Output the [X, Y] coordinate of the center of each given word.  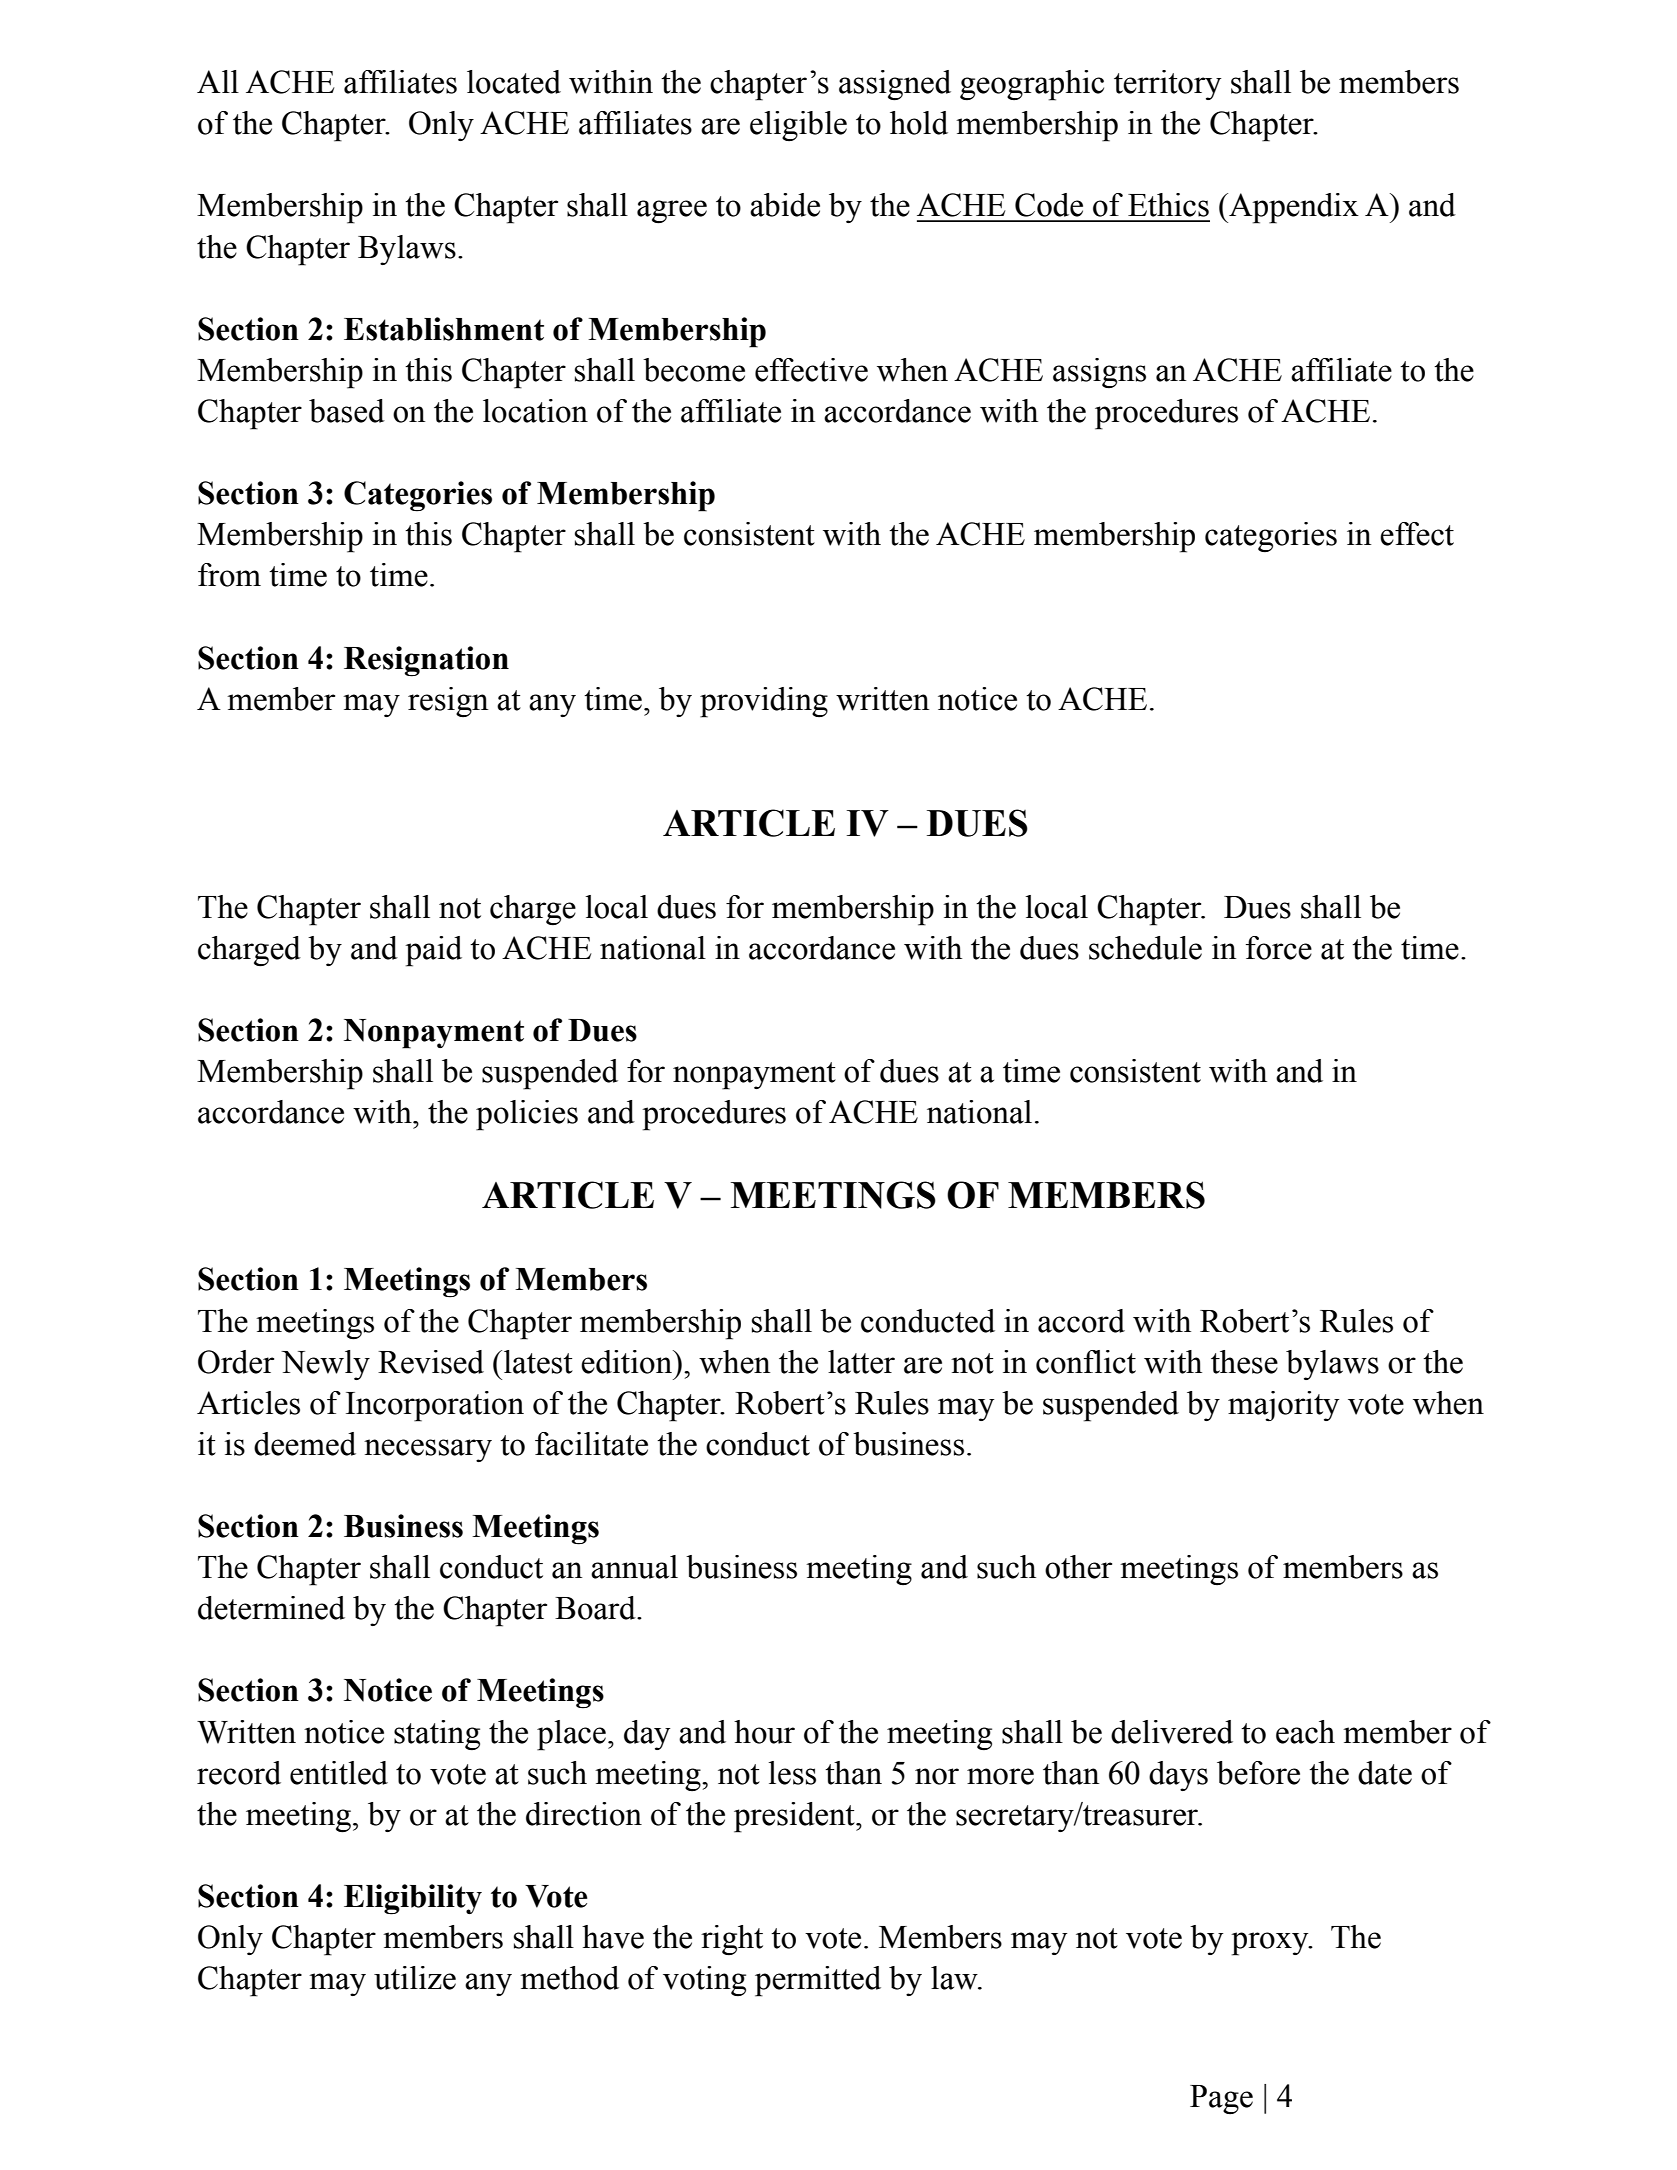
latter [861, 1362]
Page [1221, 2100]
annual [634, 1567]
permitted [818, 1981]
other [1078, 1567]
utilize [415, 1978]
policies [527, 1115]
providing [764, 702]
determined [271, 1608]
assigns [1099, 373]
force [1279, 948]
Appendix [1293, 208]
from [229, 575]
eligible [798, 126]
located [514, 82]
